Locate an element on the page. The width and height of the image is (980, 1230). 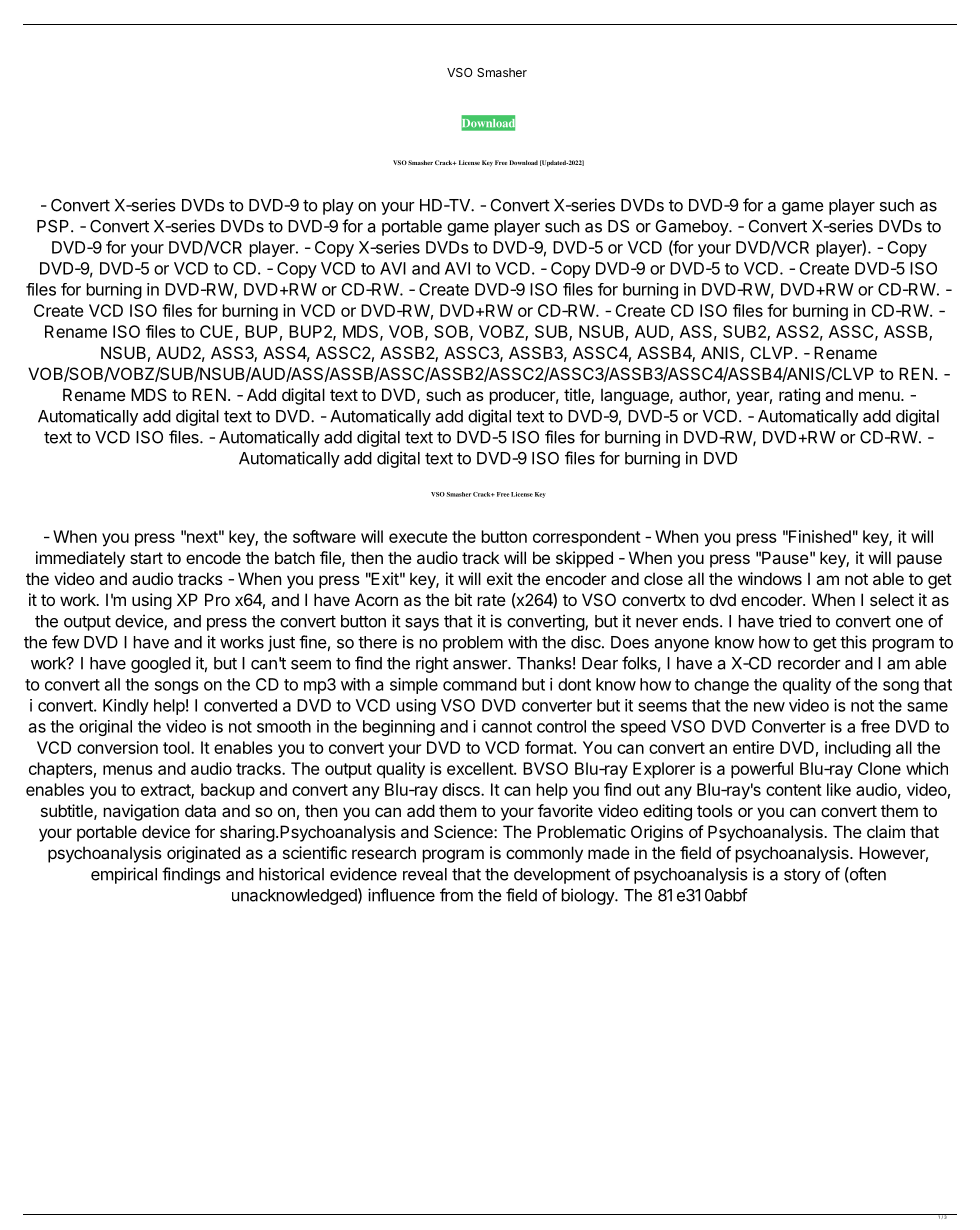
rating is located at coordinates (799, 396).
